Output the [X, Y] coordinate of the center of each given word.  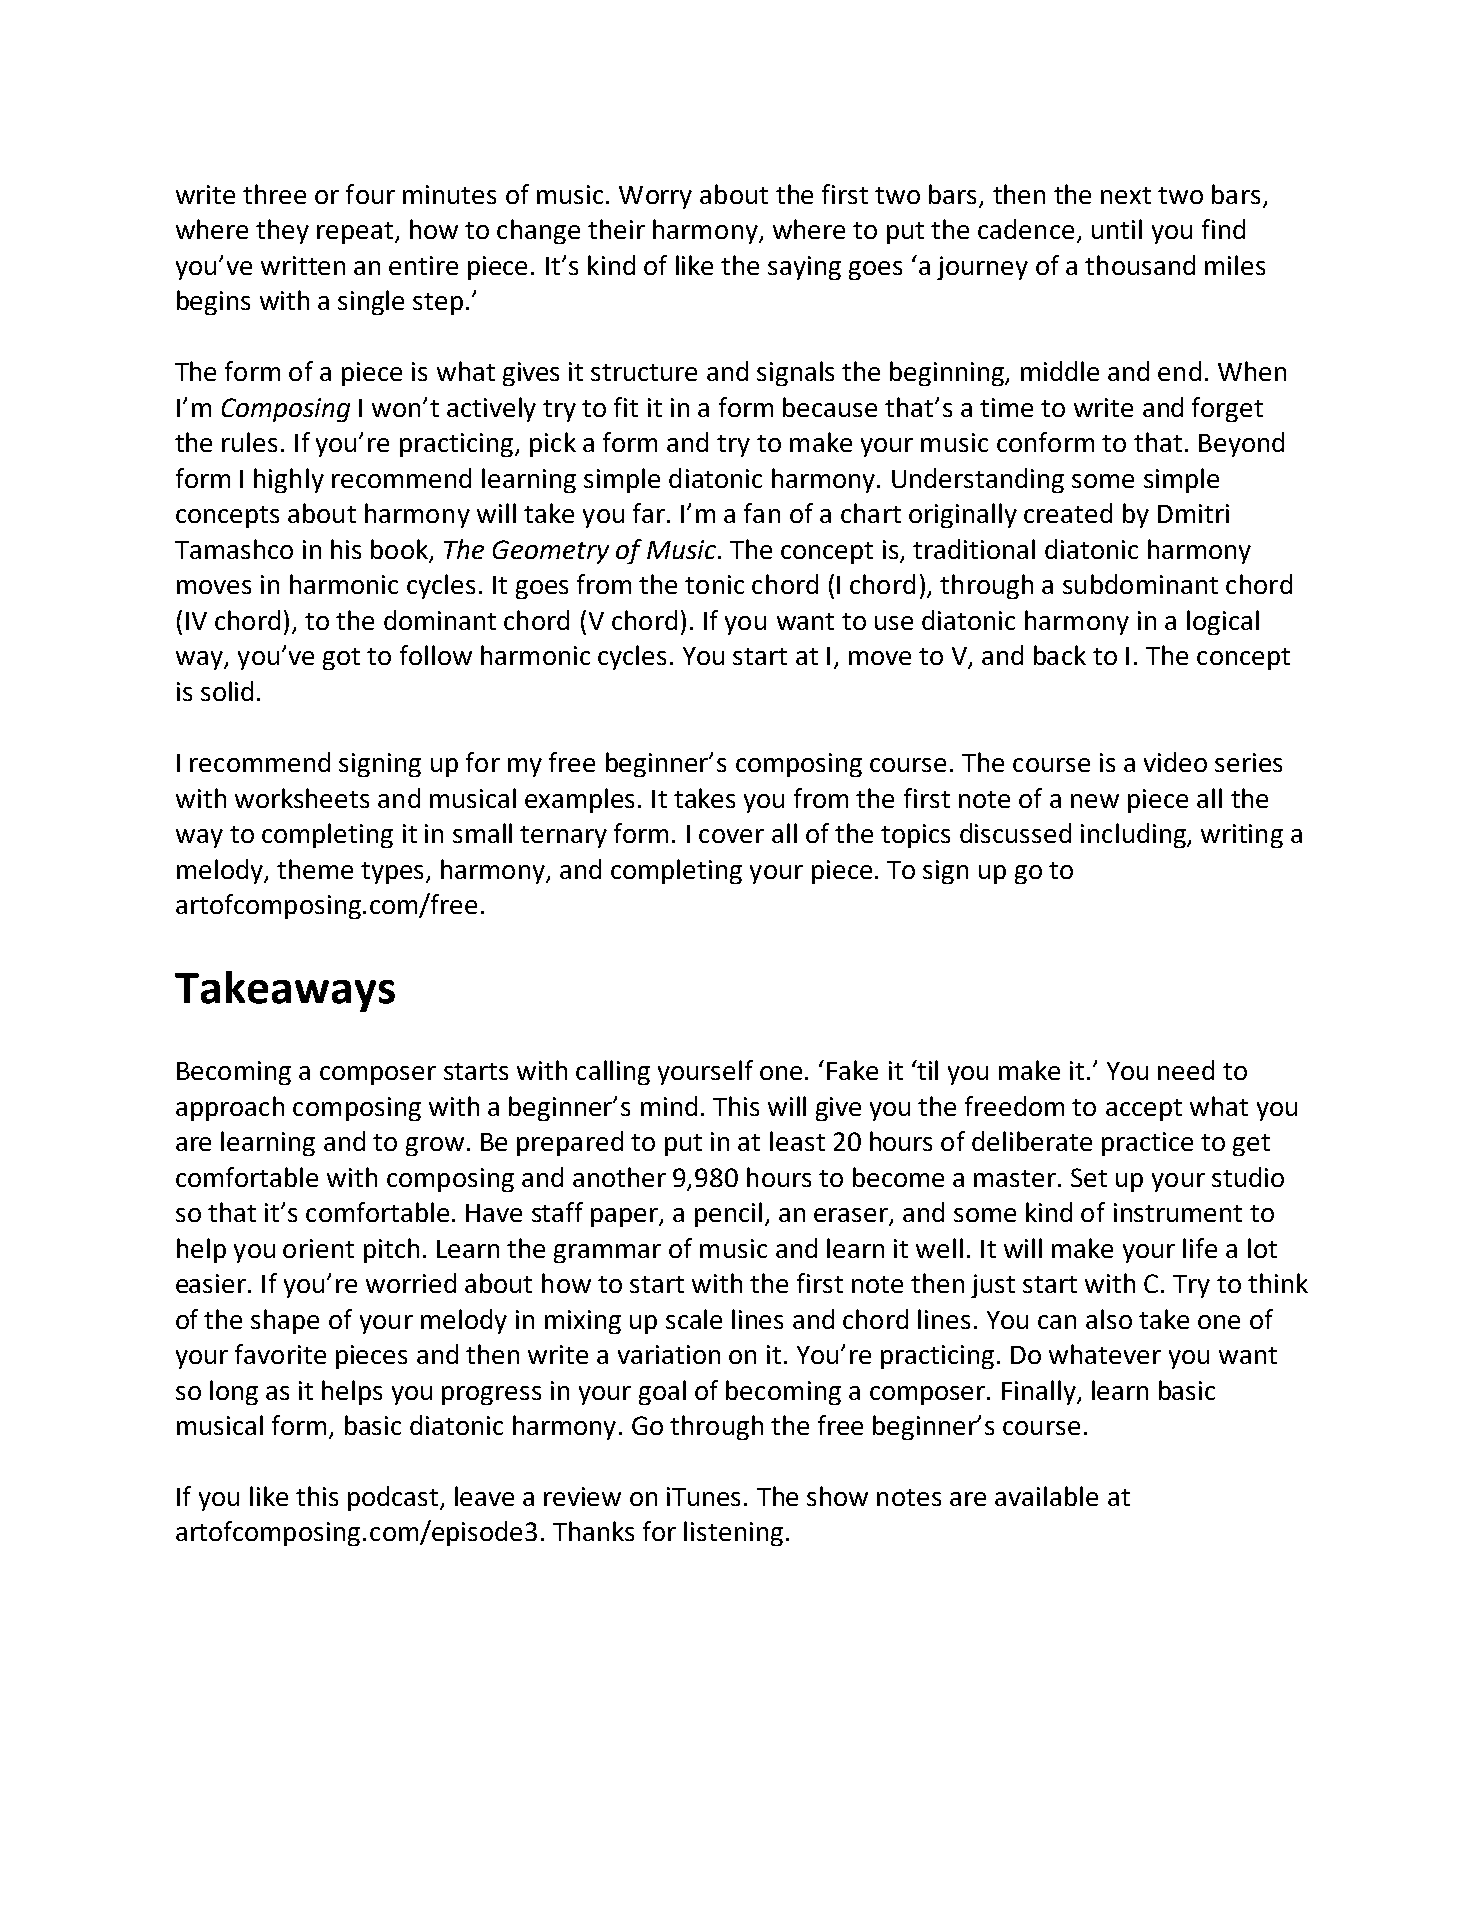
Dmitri [1193, 513]
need [1186, 1070]
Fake [852, 1070]
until [1117, 229]
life [1200, 1248]
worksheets [302, 798]
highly [289, 480]
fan [762, 513]
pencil [728, 1214]
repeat [355, 233]
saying [804, 268]
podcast [394, 1498]
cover [731, 836]
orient [318, 1248]
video [1175, 762]
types [392, 873]
